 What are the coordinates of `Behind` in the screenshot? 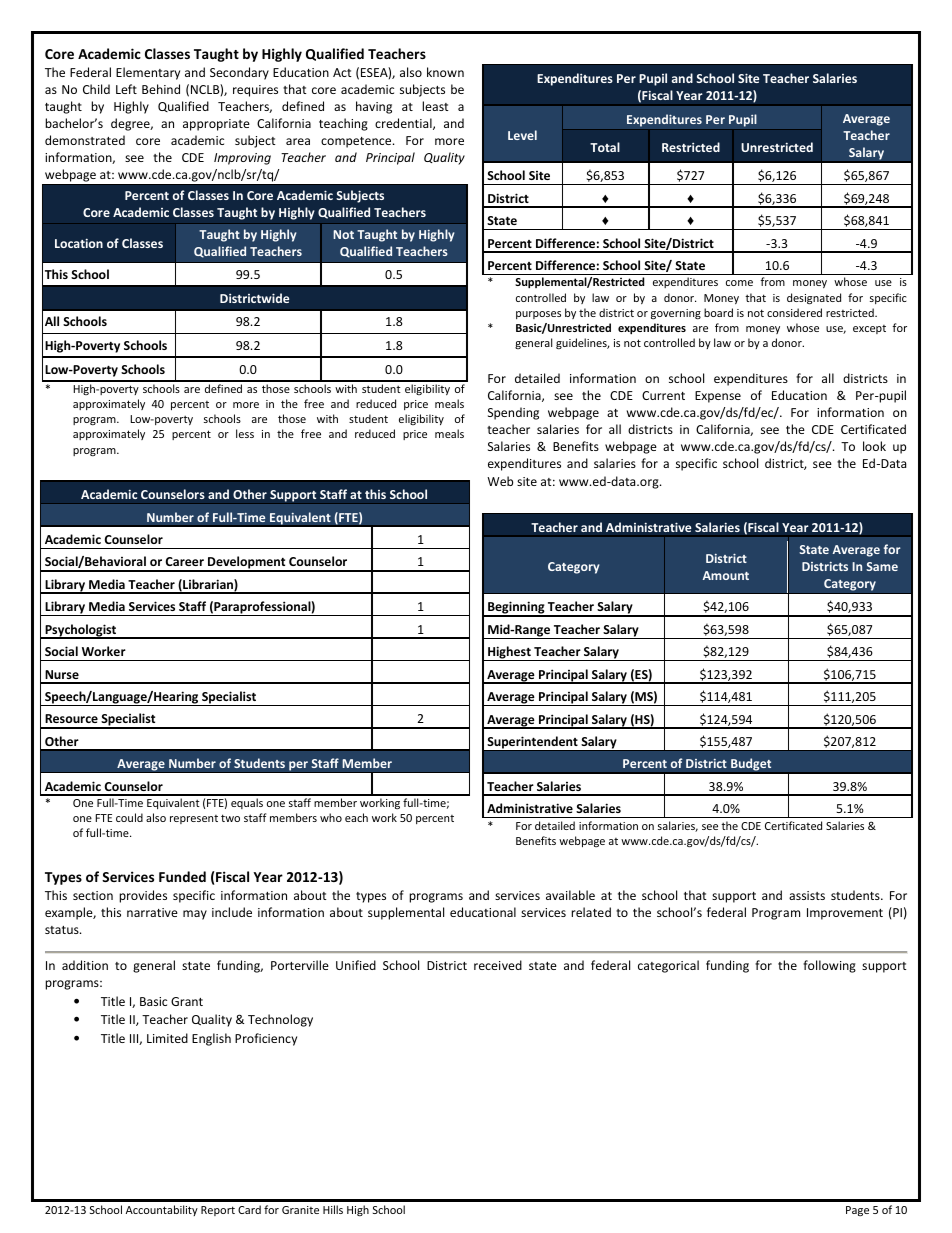 It's located at (161, 89).
